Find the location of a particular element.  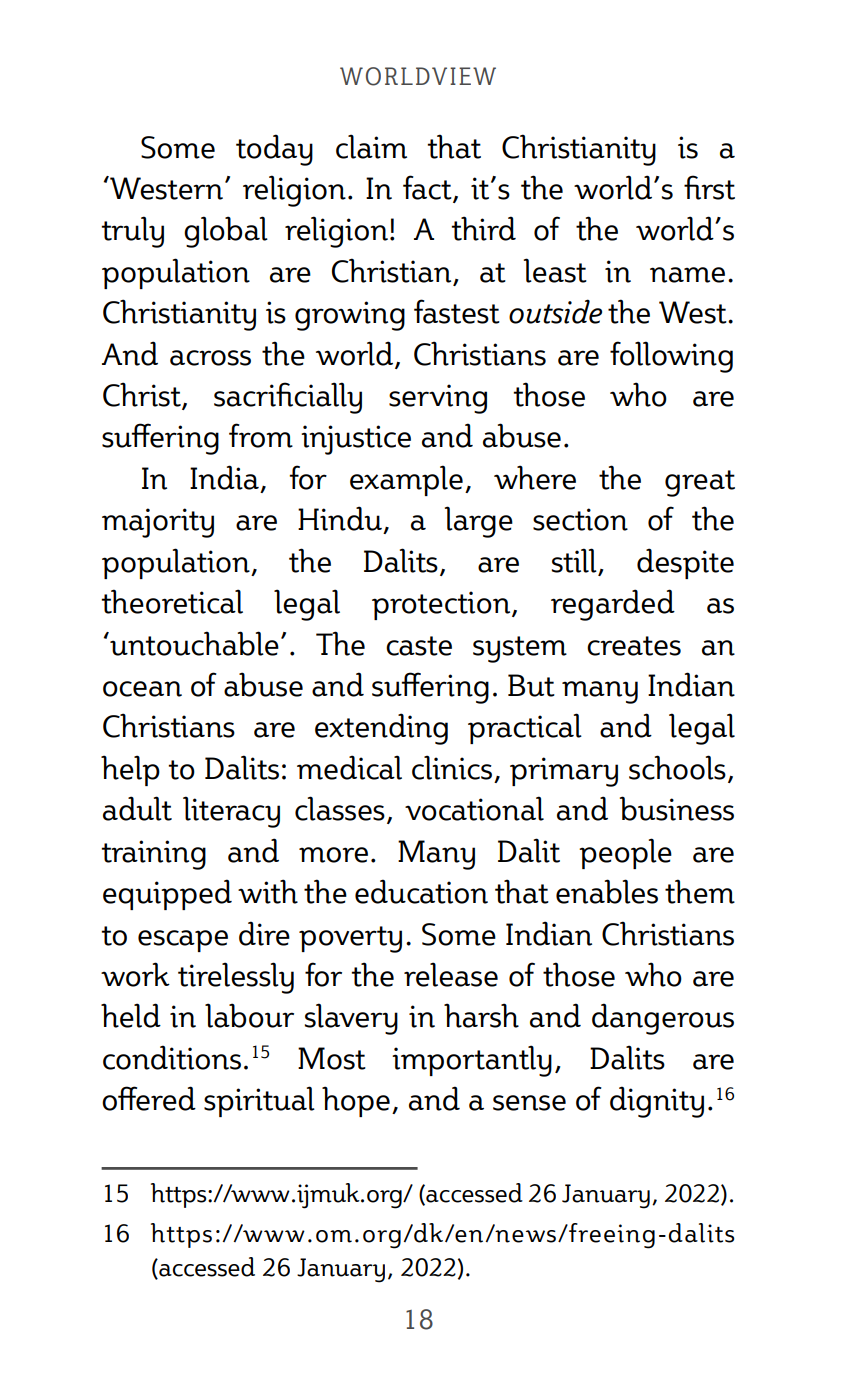

importantly is located at coordinates (472, 1061).
